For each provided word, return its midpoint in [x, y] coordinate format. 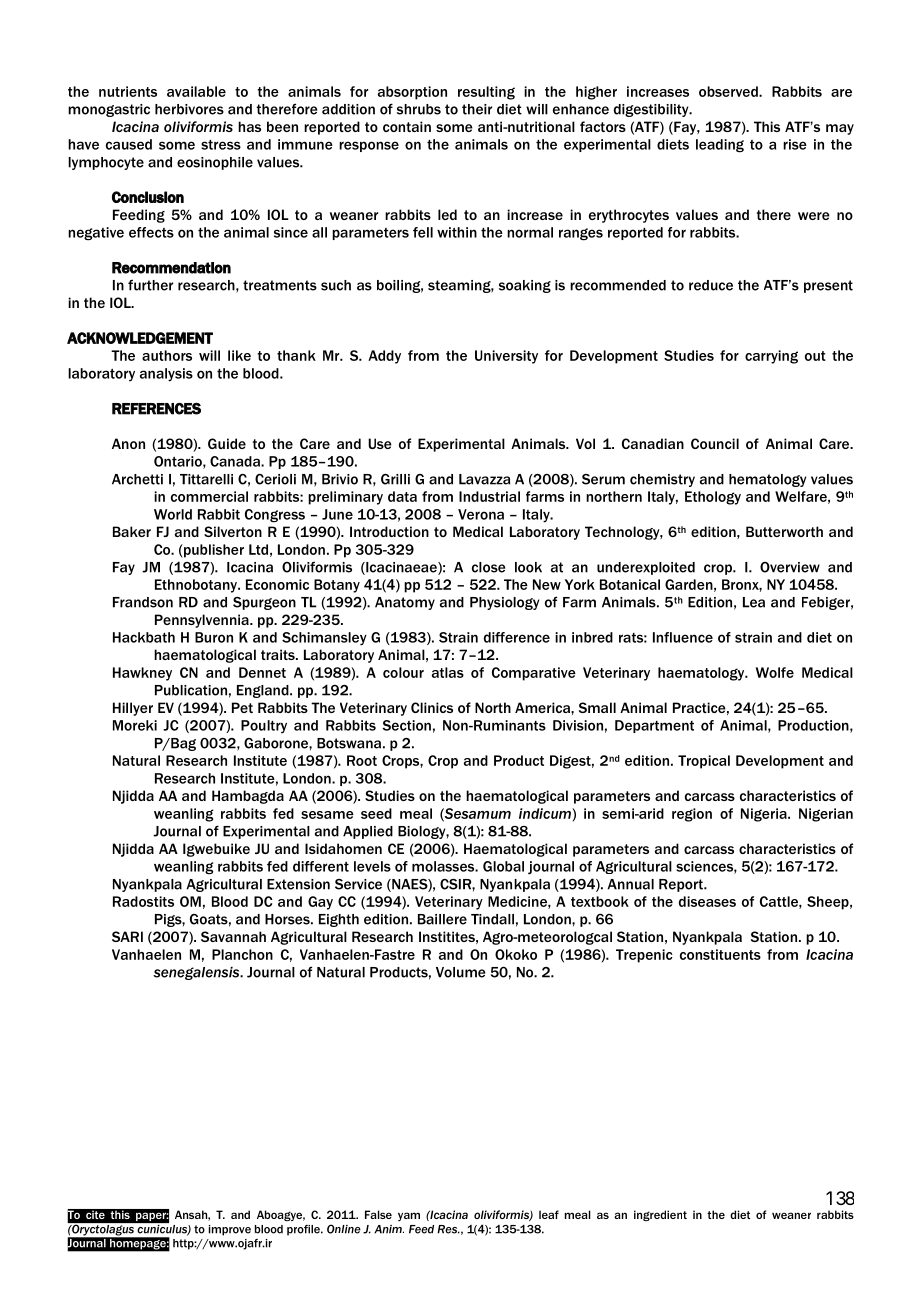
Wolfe [775, 672]
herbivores [189, 109]
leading [720, 146]
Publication [191, 690]
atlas [448, 672]
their [477, 109]
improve [230, 1230]
